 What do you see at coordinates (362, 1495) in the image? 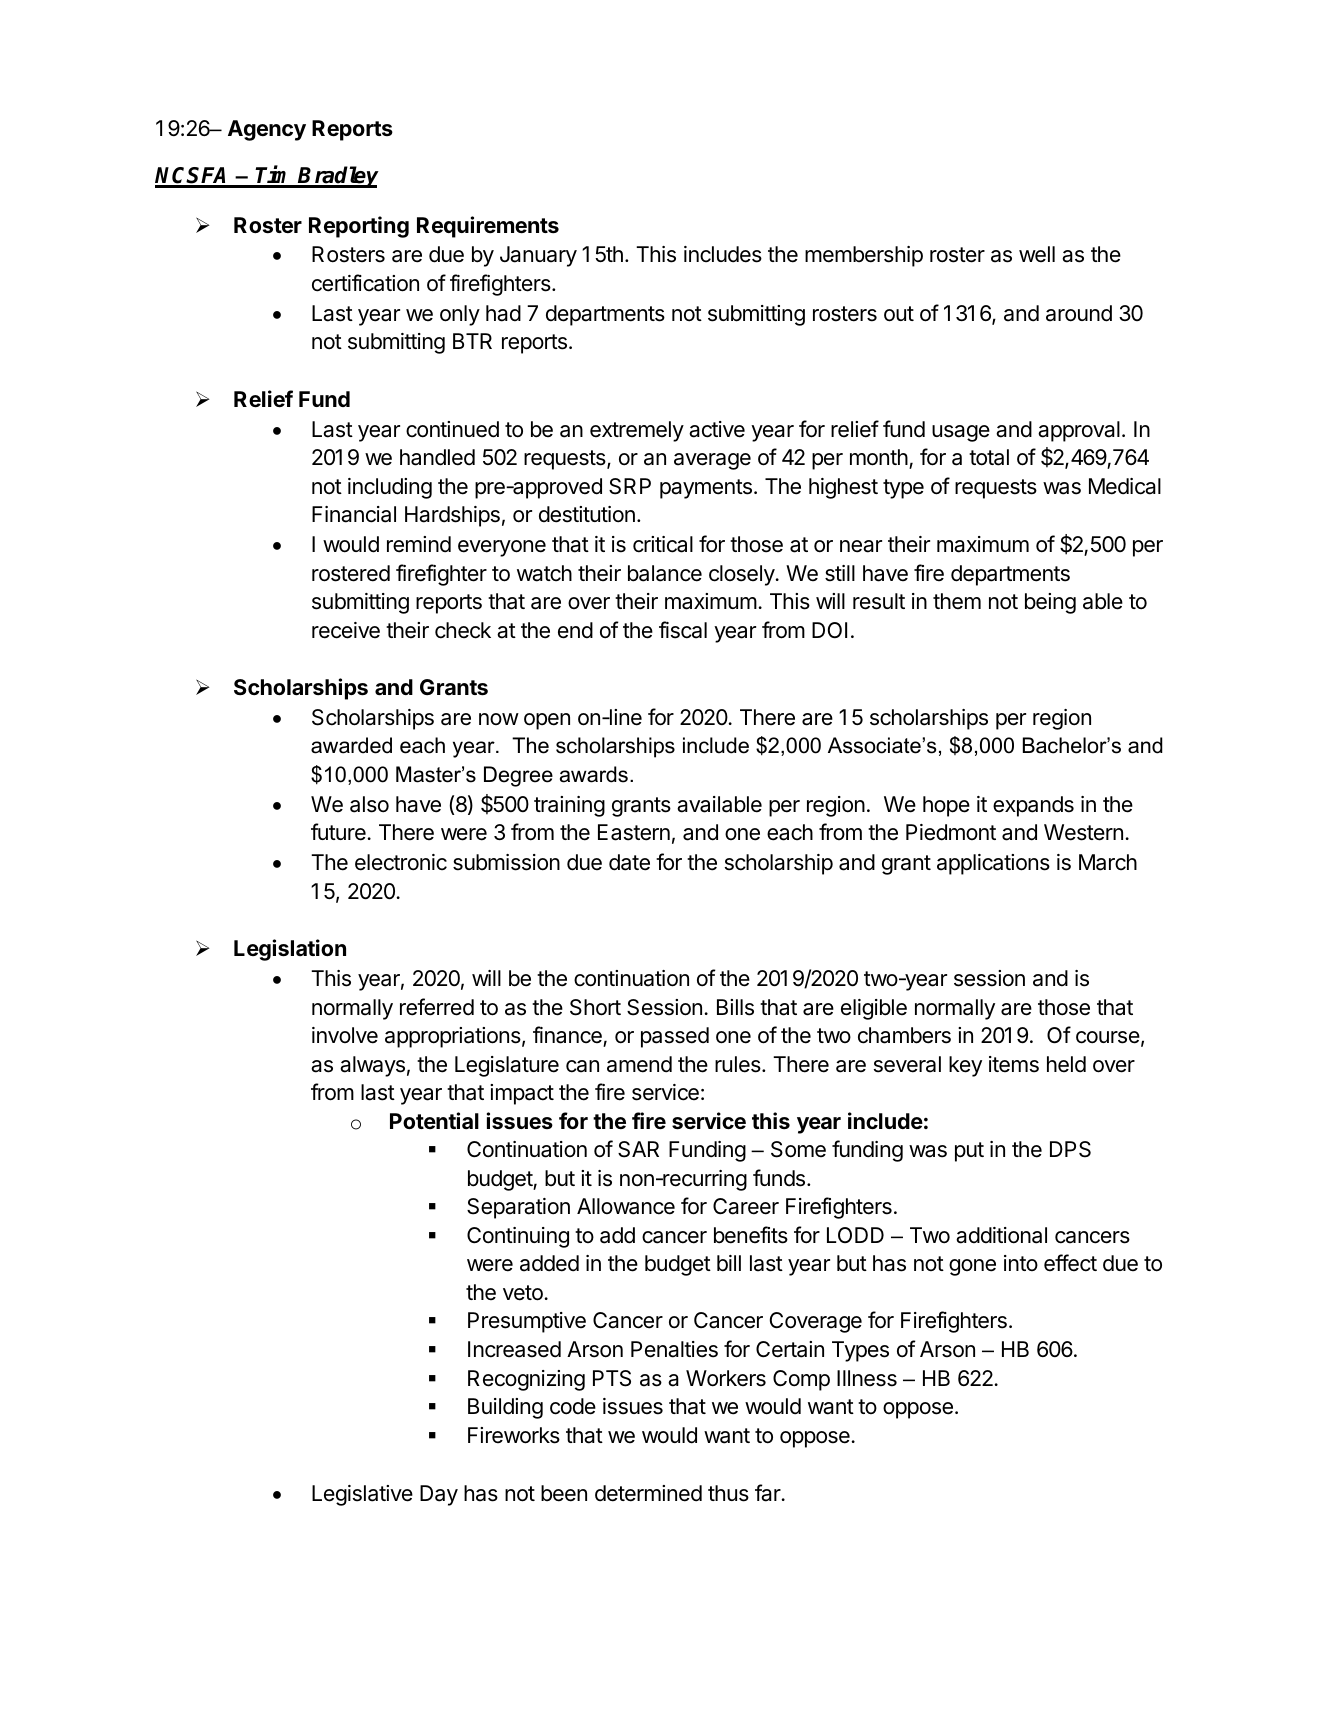
I see `Legislative` at bounding box center [362, 1495].
